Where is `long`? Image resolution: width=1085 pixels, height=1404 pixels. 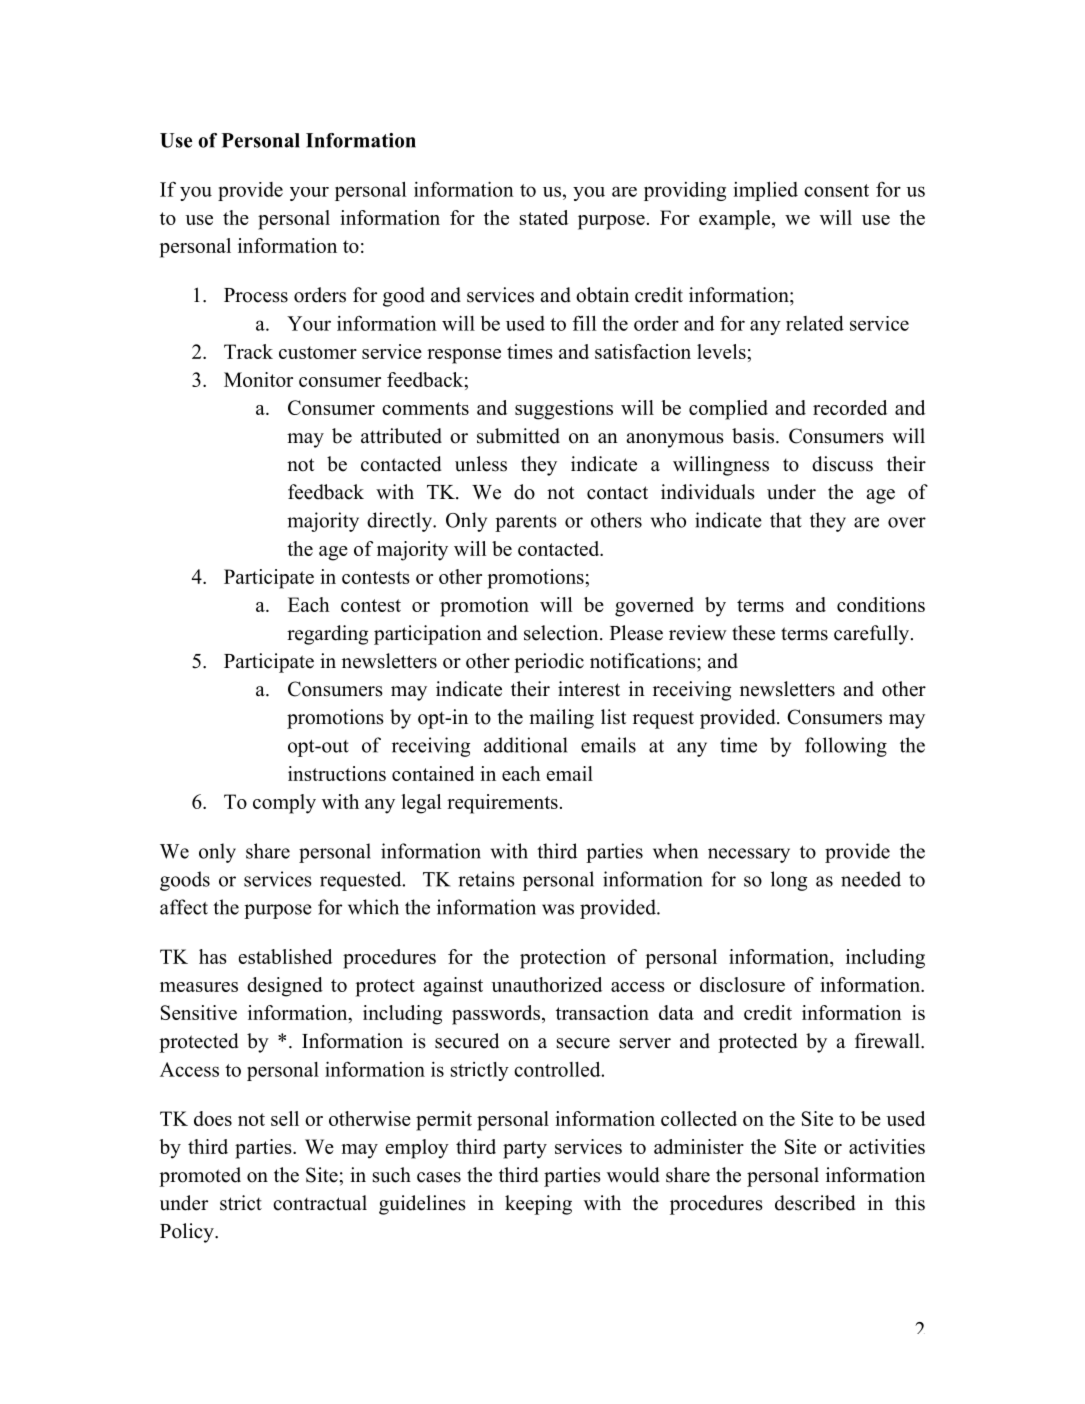 long is located at coordinates (789, 881).
